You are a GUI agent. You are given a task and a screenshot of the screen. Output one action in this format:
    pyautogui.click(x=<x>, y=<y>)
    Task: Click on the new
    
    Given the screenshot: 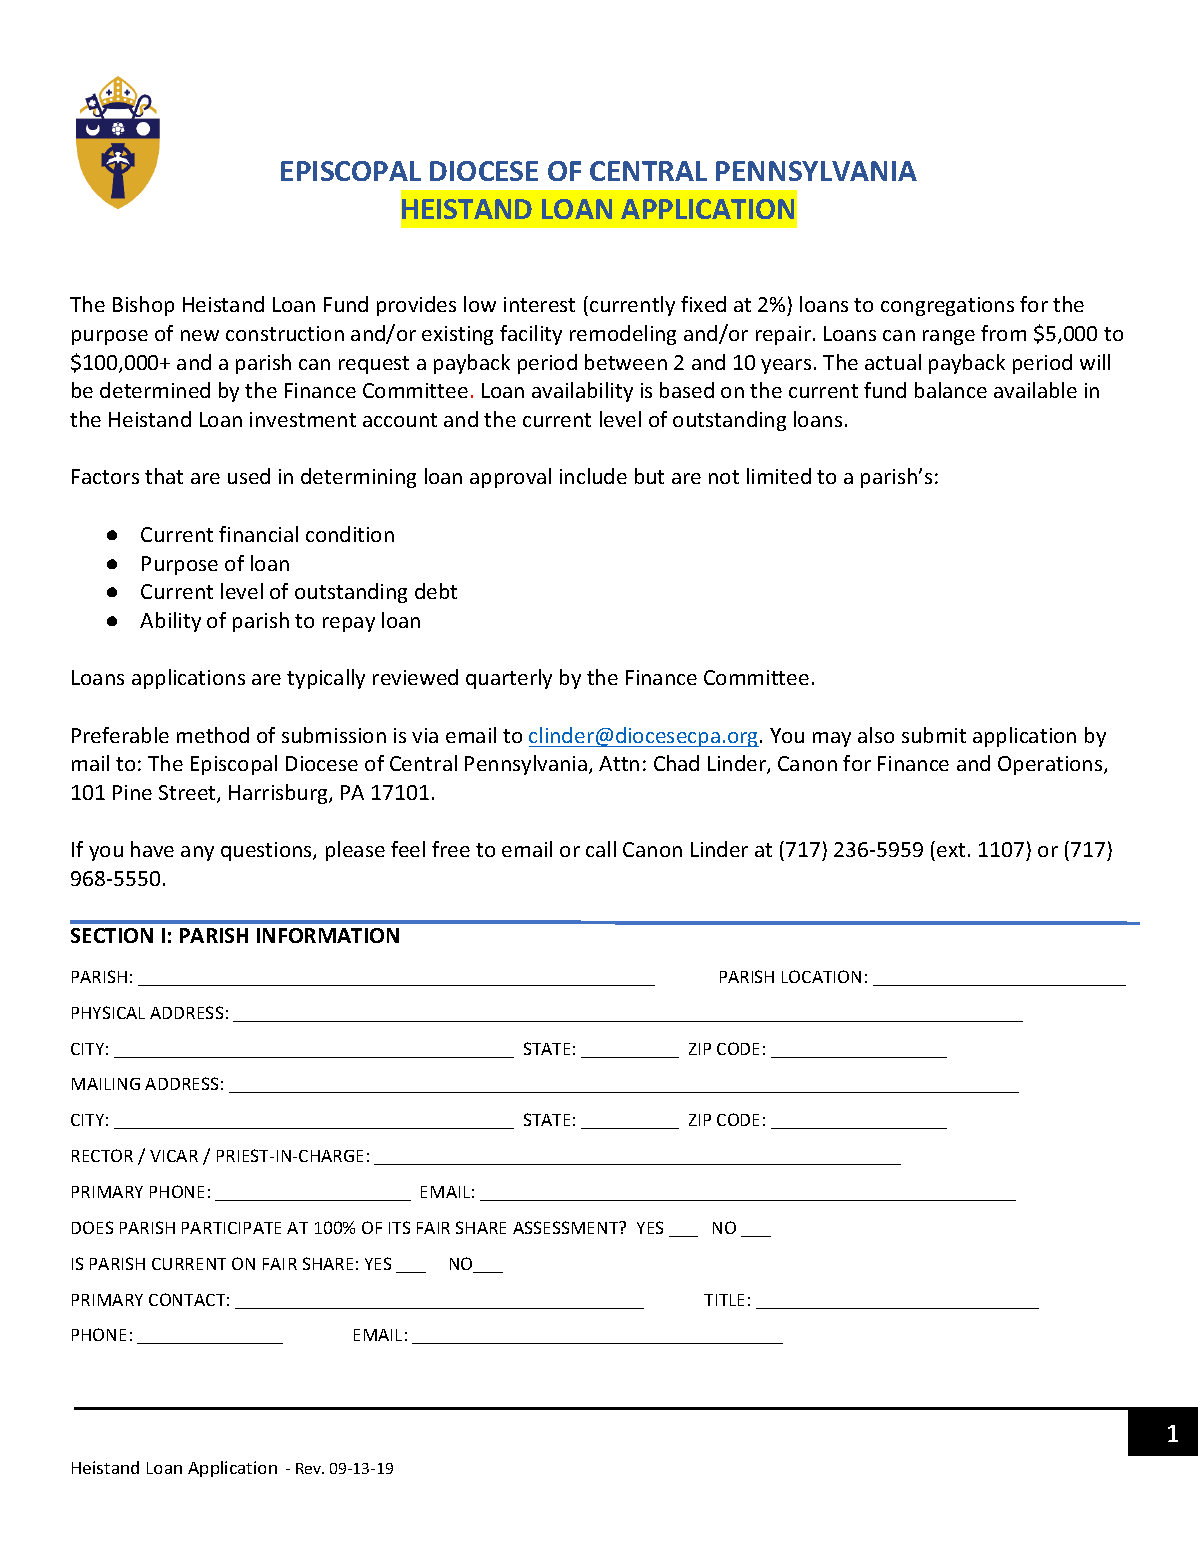 What is the action you would take?
    pyautogui.click(x=200, y=335)
